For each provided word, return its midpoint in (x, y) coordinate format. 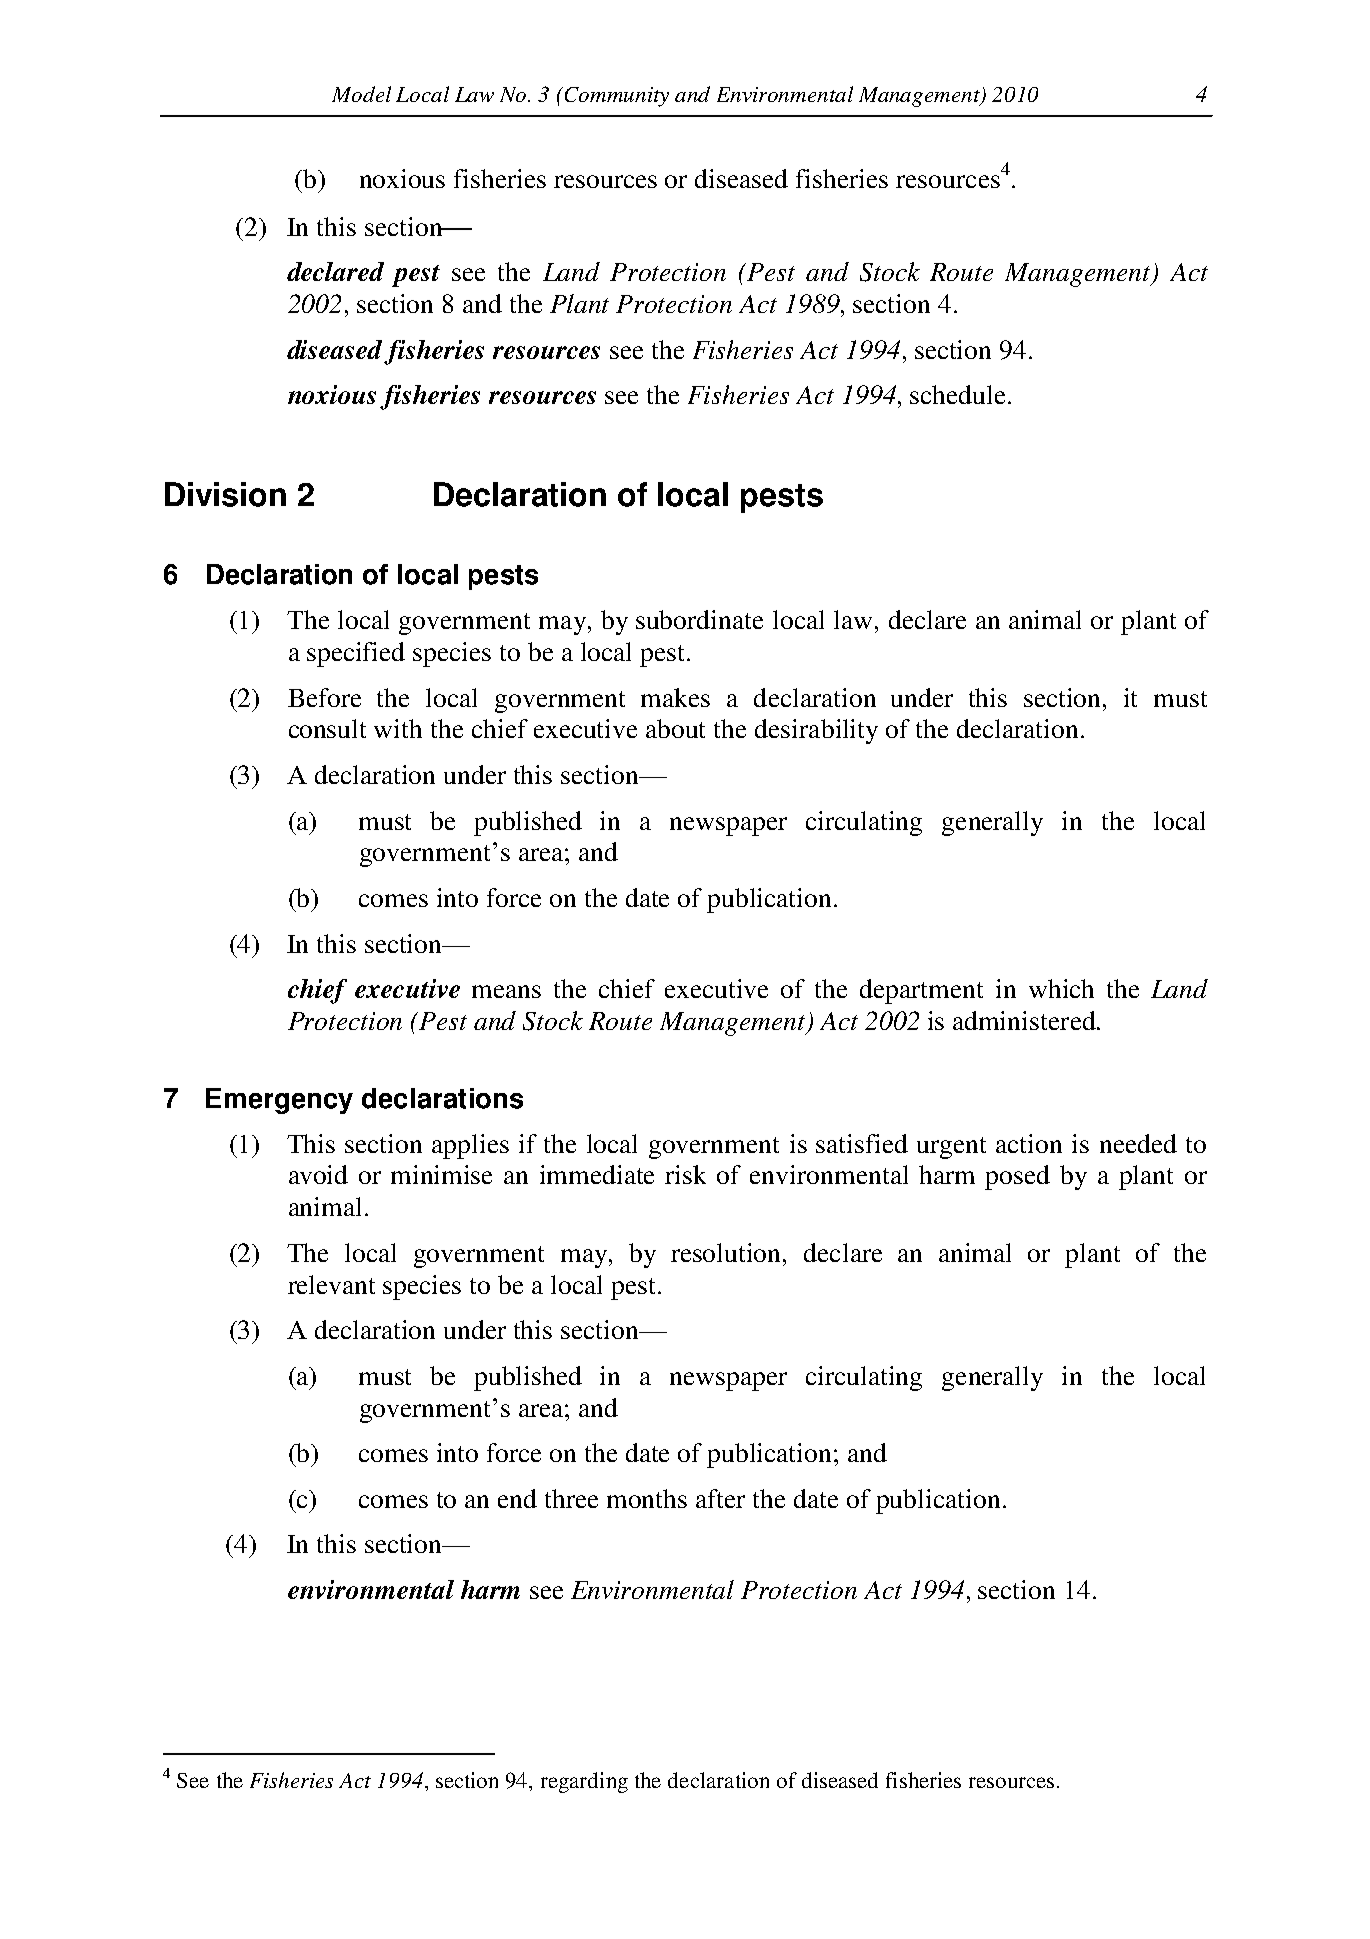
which (1061, 988)
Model (361, 94)
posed (1017, 1177)
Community (617, 97)
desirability (816, 731)
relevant (331, 1284)
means (506, 991)
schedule (959, 394)
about (675, 728)
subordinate (699, 619)
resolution (727, 1252)
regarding (584, 1782)
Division (225, 494)
